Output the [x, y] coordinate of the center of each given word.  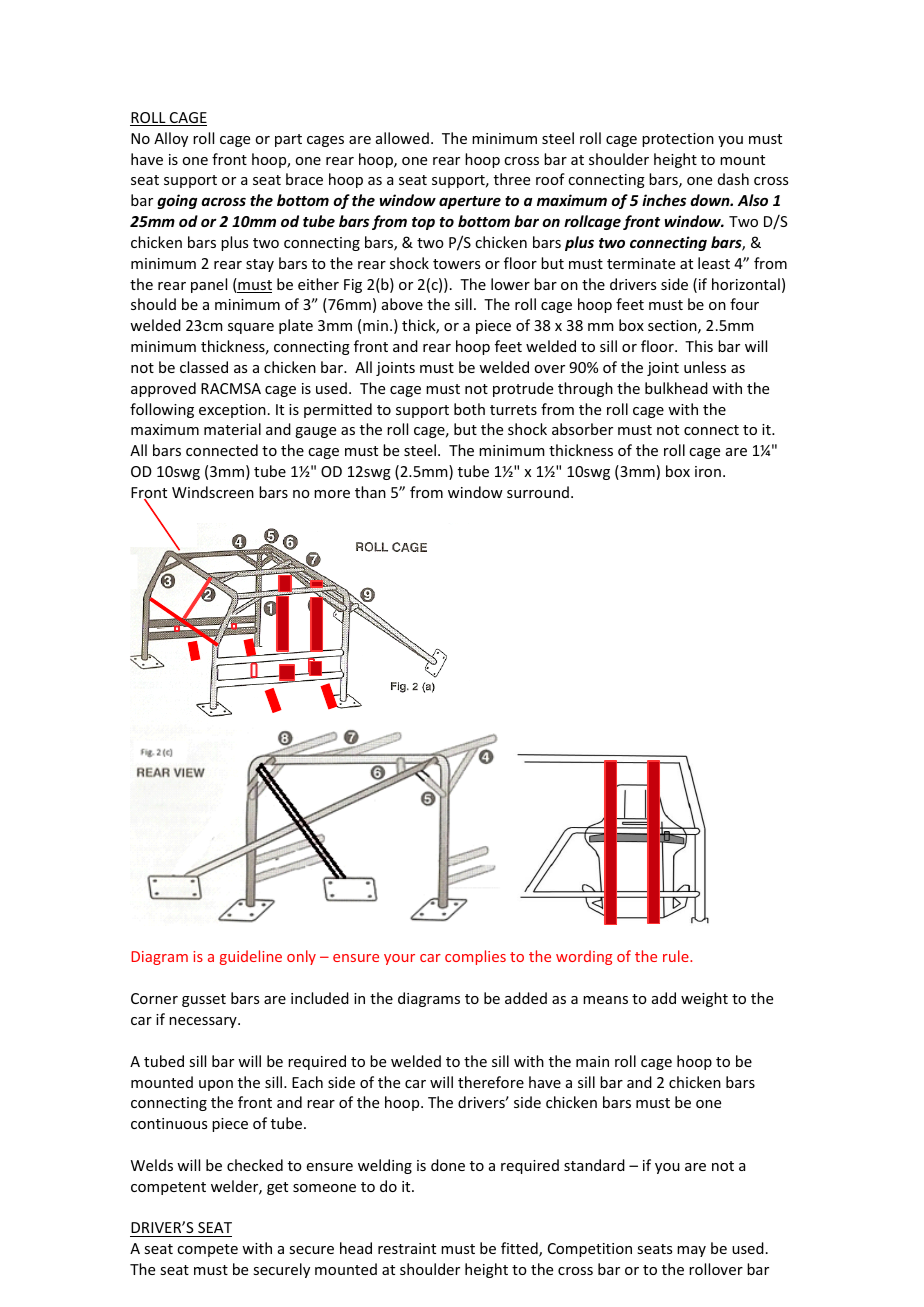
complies [475, 957]
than [370, 492]
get [277, 1188]
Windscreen [213, 492]
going [177, 201]
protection [678, 140]
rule [677, 956]
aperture [470, 202]
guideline [251, 957]
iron [708, 471]
